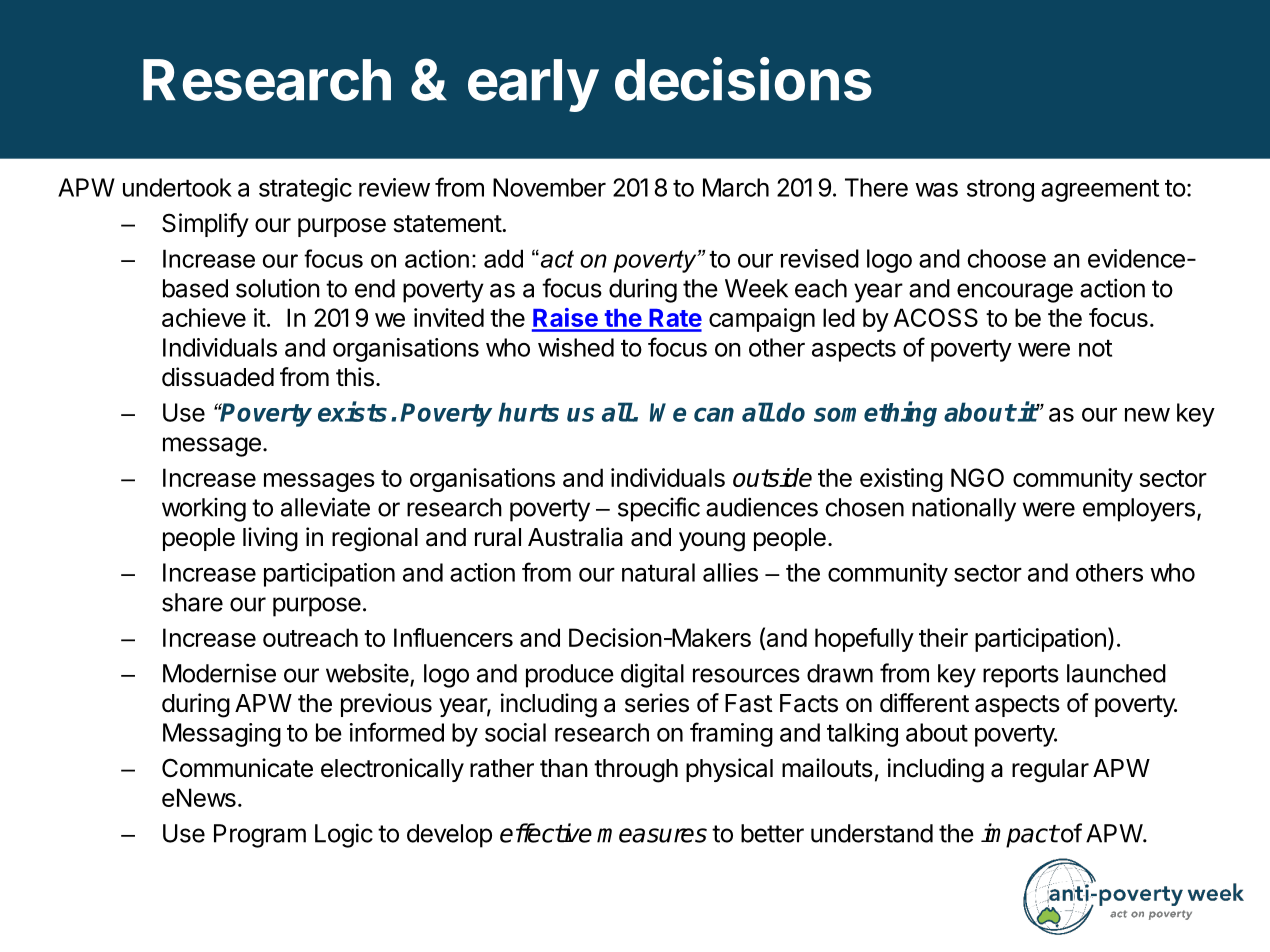 The height and width of the image is (952, 1270). Describe the element at coordinates (394, 187) in the image. I see `review` at that location.
